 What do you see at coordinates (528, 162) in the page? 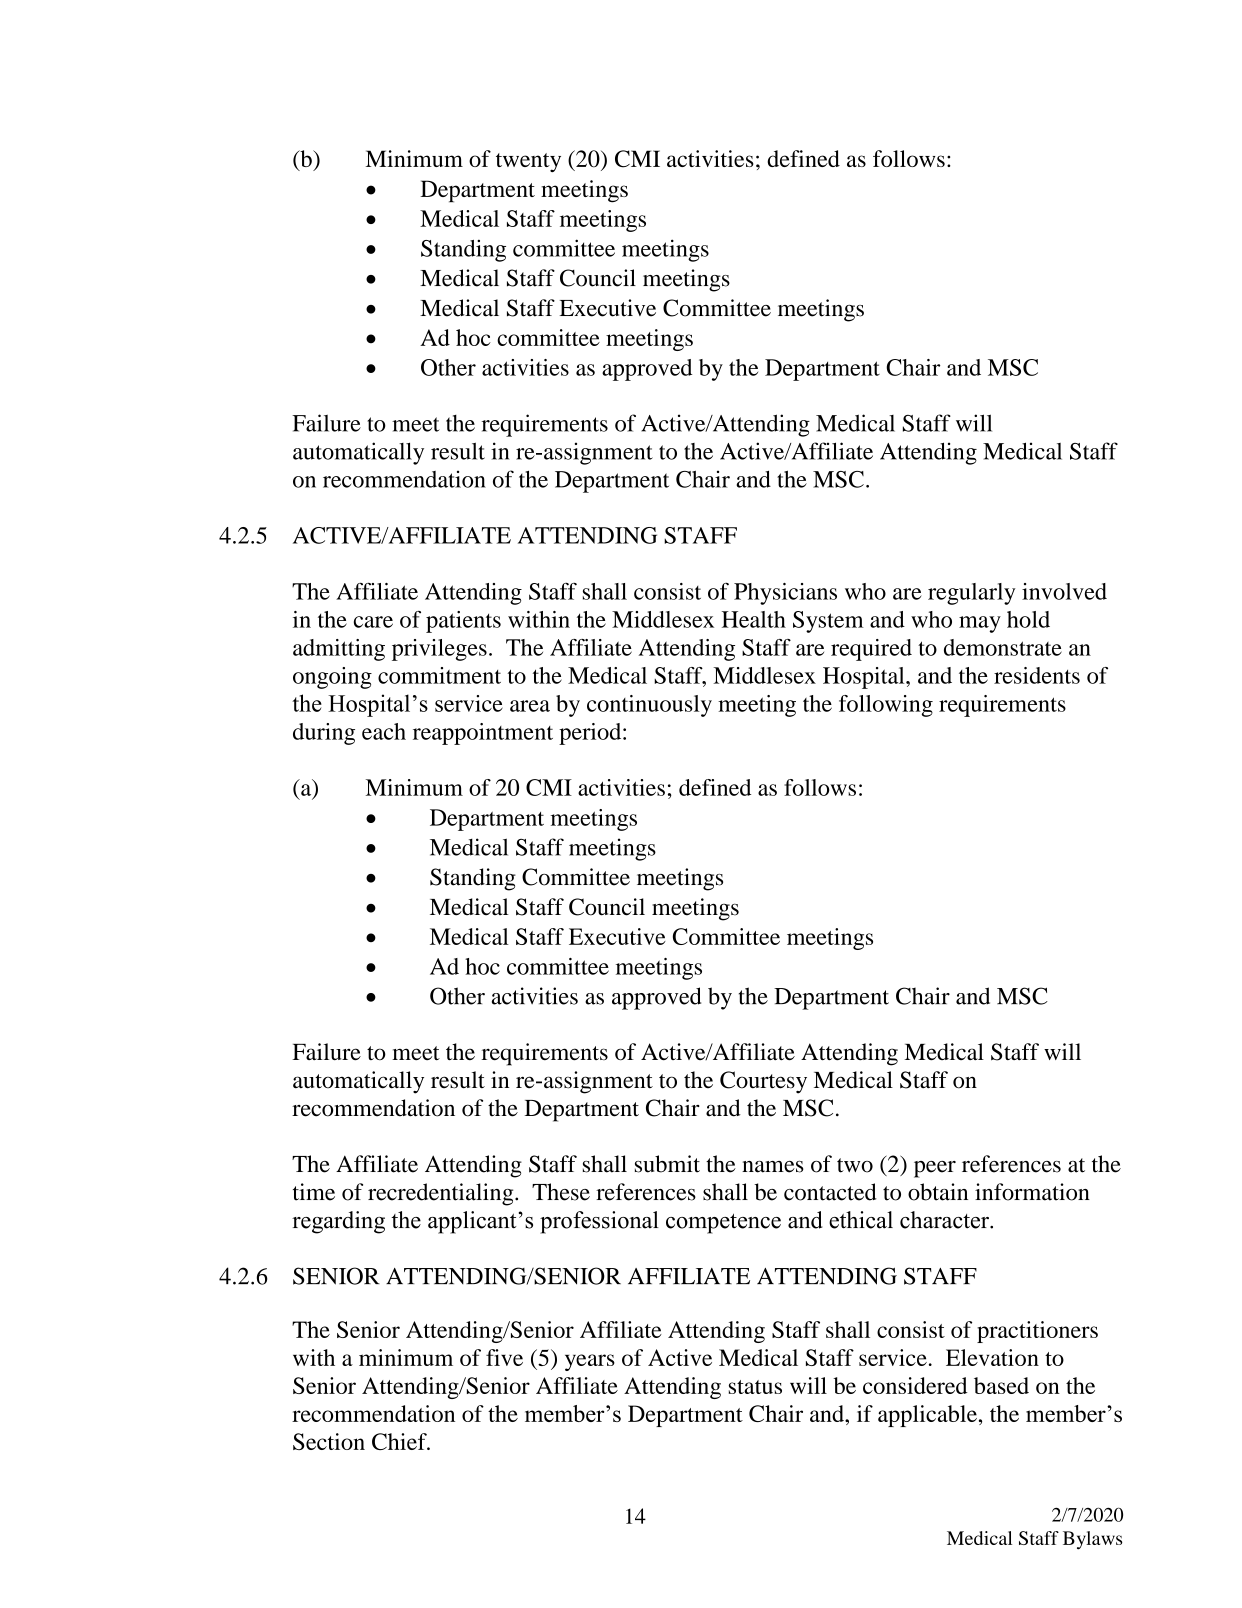
I see `twenty` at bounding box center [528, 162].
